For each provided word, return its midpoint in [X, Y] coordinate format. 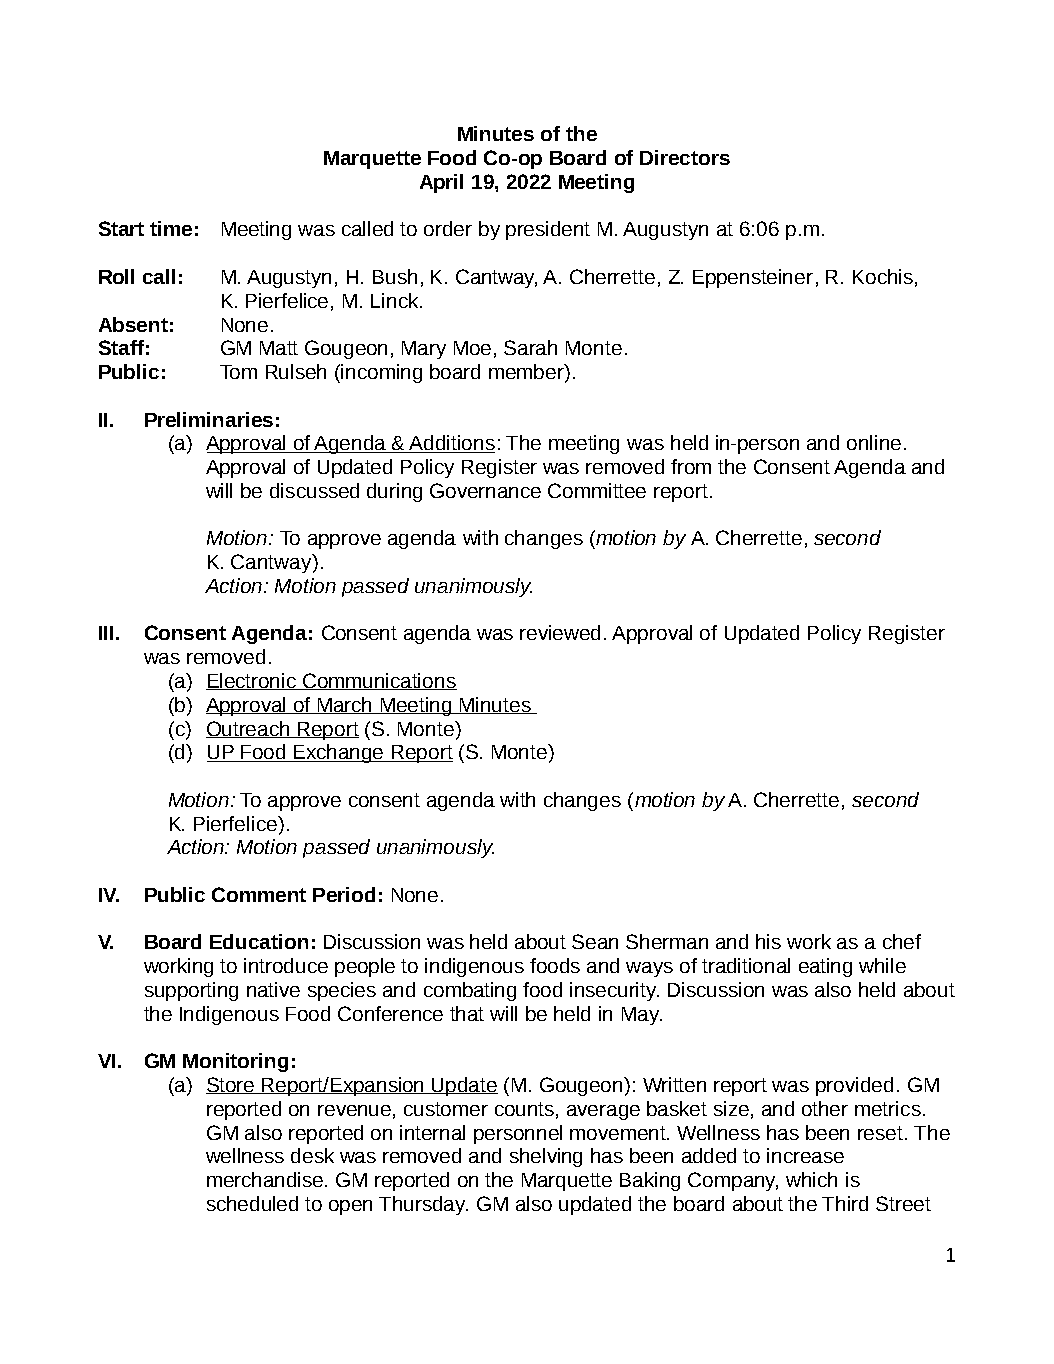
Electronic [252, 681]
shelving [546, 1157]
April [441, 183]
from [691, 466]
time [171, 228]
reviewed [560, 632]
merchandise [266, 1179]
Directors [685, 157]
